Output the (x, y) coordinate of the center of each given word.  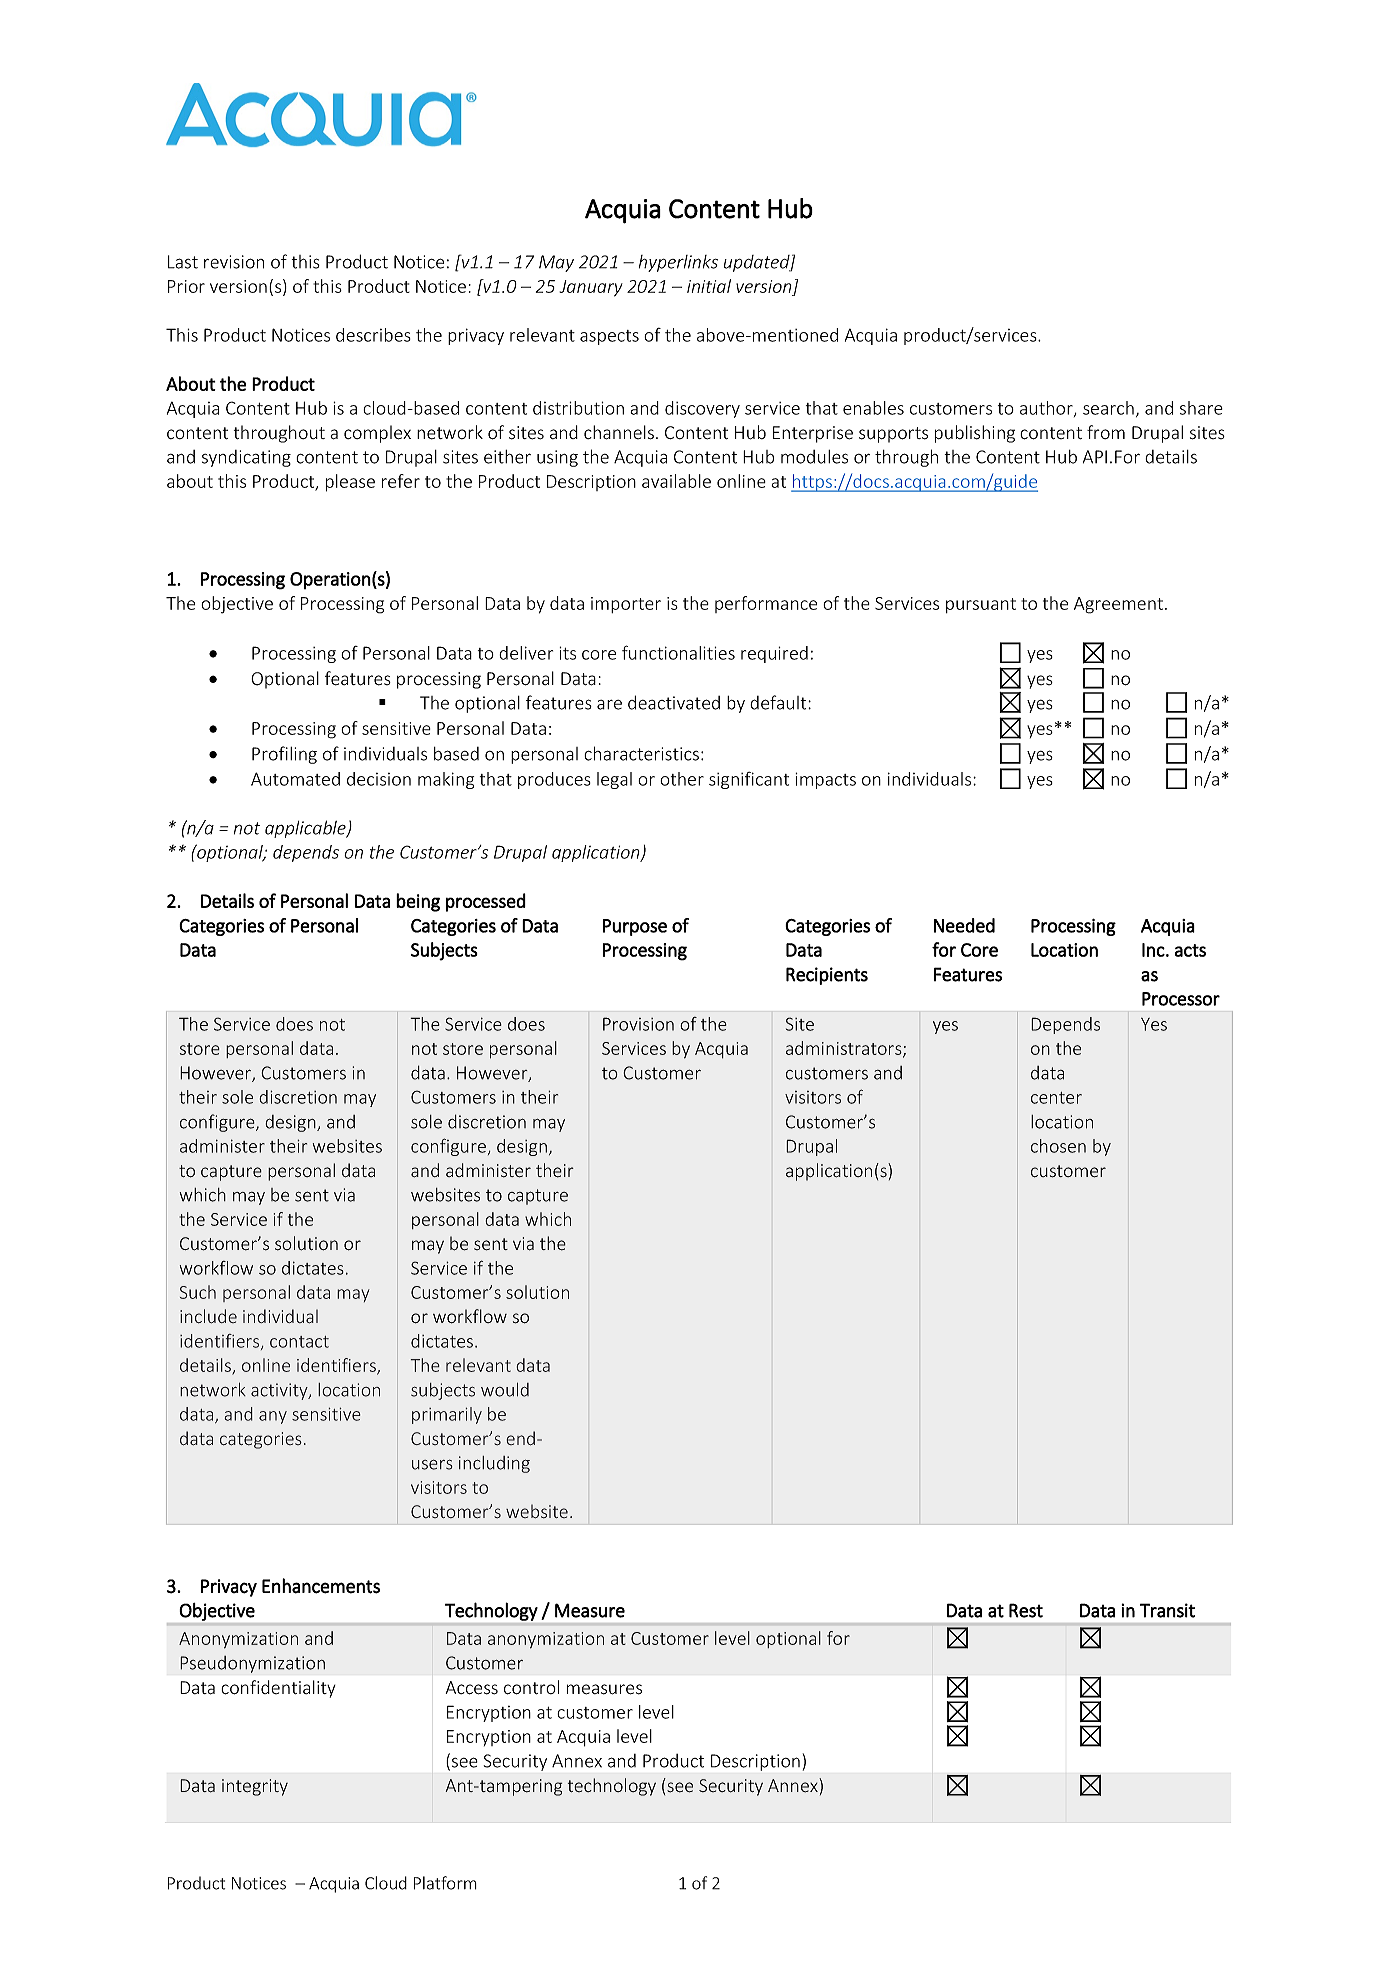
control (531, 1687)
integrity (255, 1787)
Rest (1026, 1610)
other (682, 779)
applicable (306, 829)
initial (709, 286)
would (505, 1389)
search (1108, 408)
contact (299, 1342)
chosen (1058, 1146)
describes (373, 335)
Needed (964, 925)
